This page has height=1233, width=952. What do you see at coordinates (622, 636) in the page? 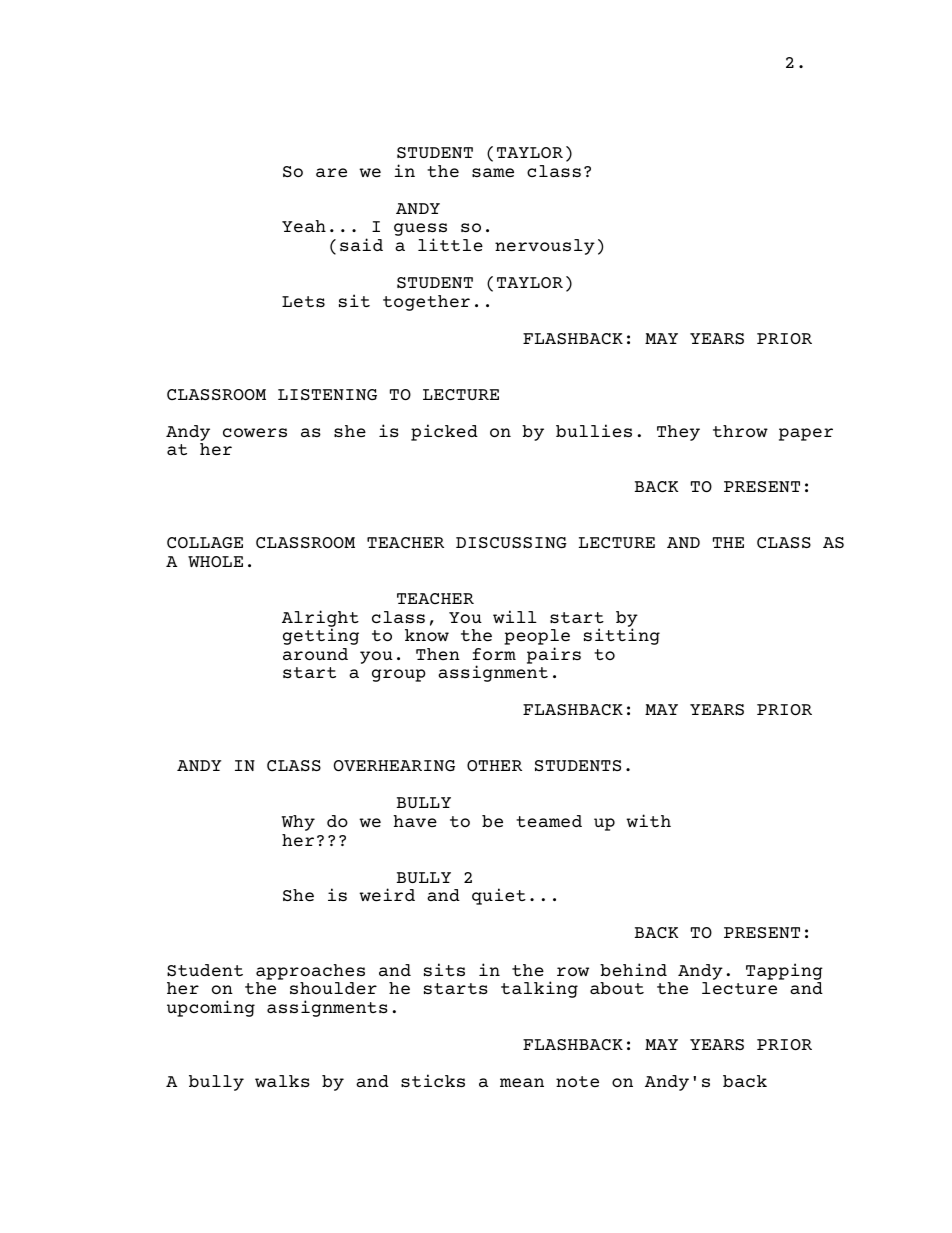
I see `sitting` at bounding box center [622, 636].
